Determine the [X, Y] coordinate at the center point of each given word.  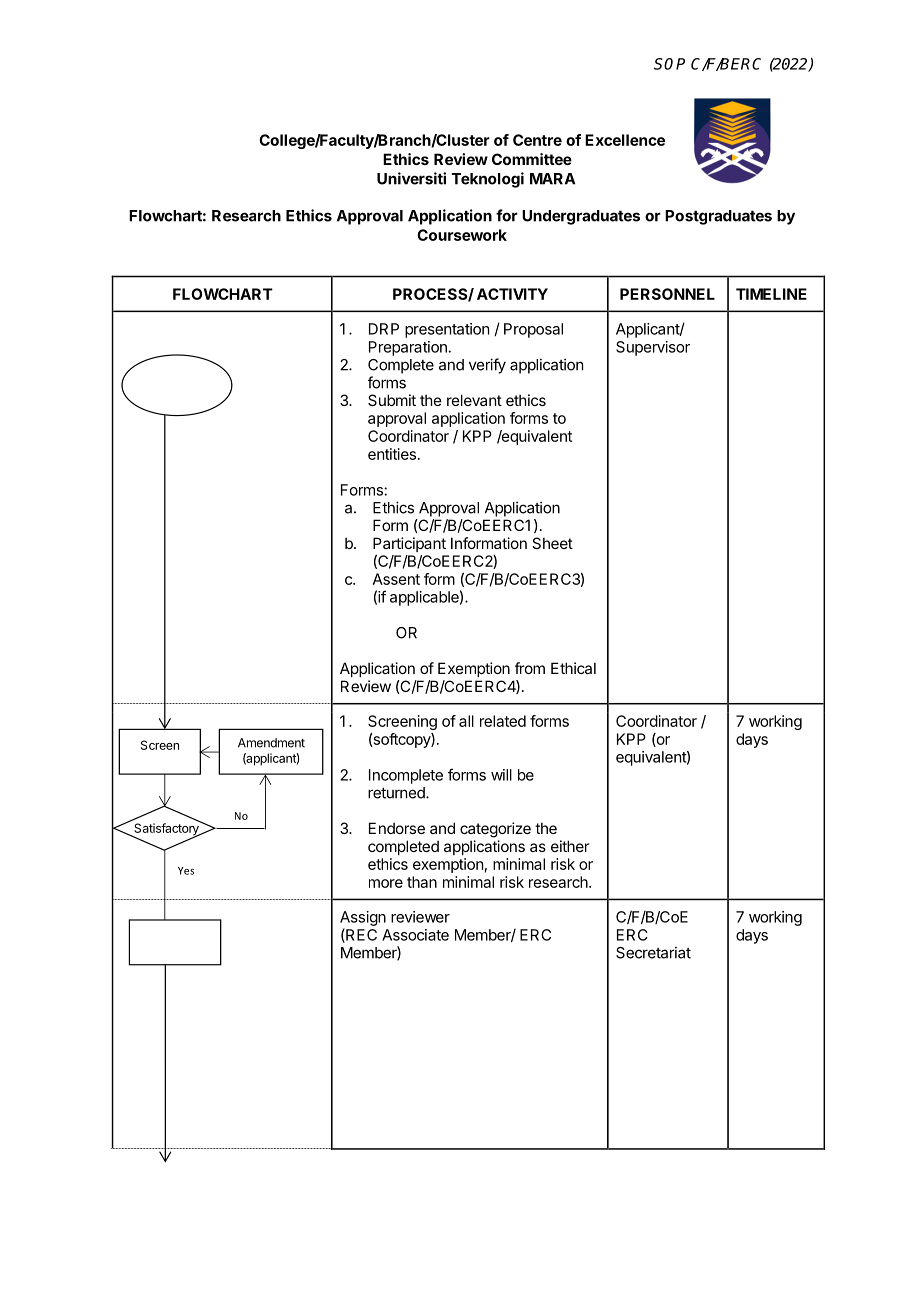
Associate [415, 935]
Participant [409, 544]
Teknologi [488, 180]
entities [392, 454]
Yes [186, 871]
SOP [669, 64]
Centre [537, 140]
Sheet [552, 543]
